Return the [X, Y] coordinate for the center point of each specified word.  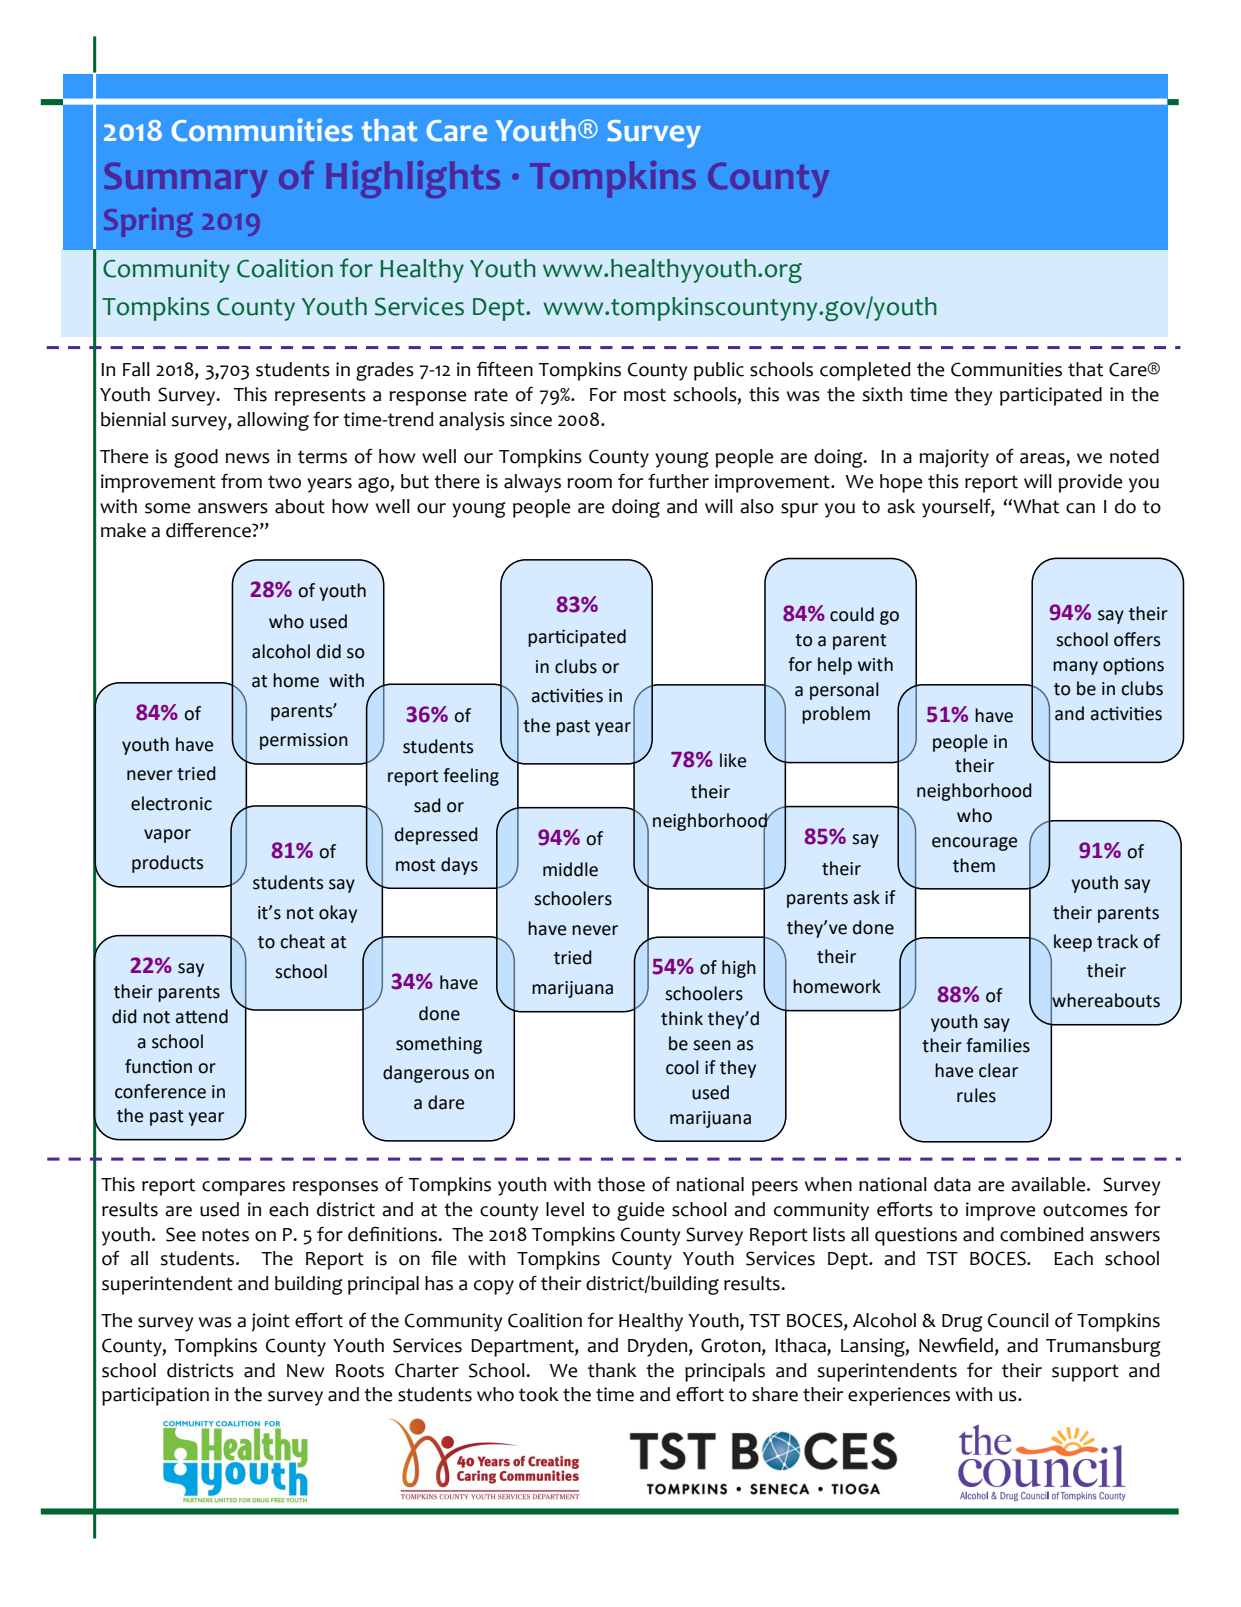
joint [271, 1322]
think [682, 1018]
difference [209, 530]
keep [1073, 943]
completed [865, 371]
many [1075, 668]
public [719, 371]
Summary [185, 180]
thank [612, 1370]
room [589, 483]
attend [202, 1016]
